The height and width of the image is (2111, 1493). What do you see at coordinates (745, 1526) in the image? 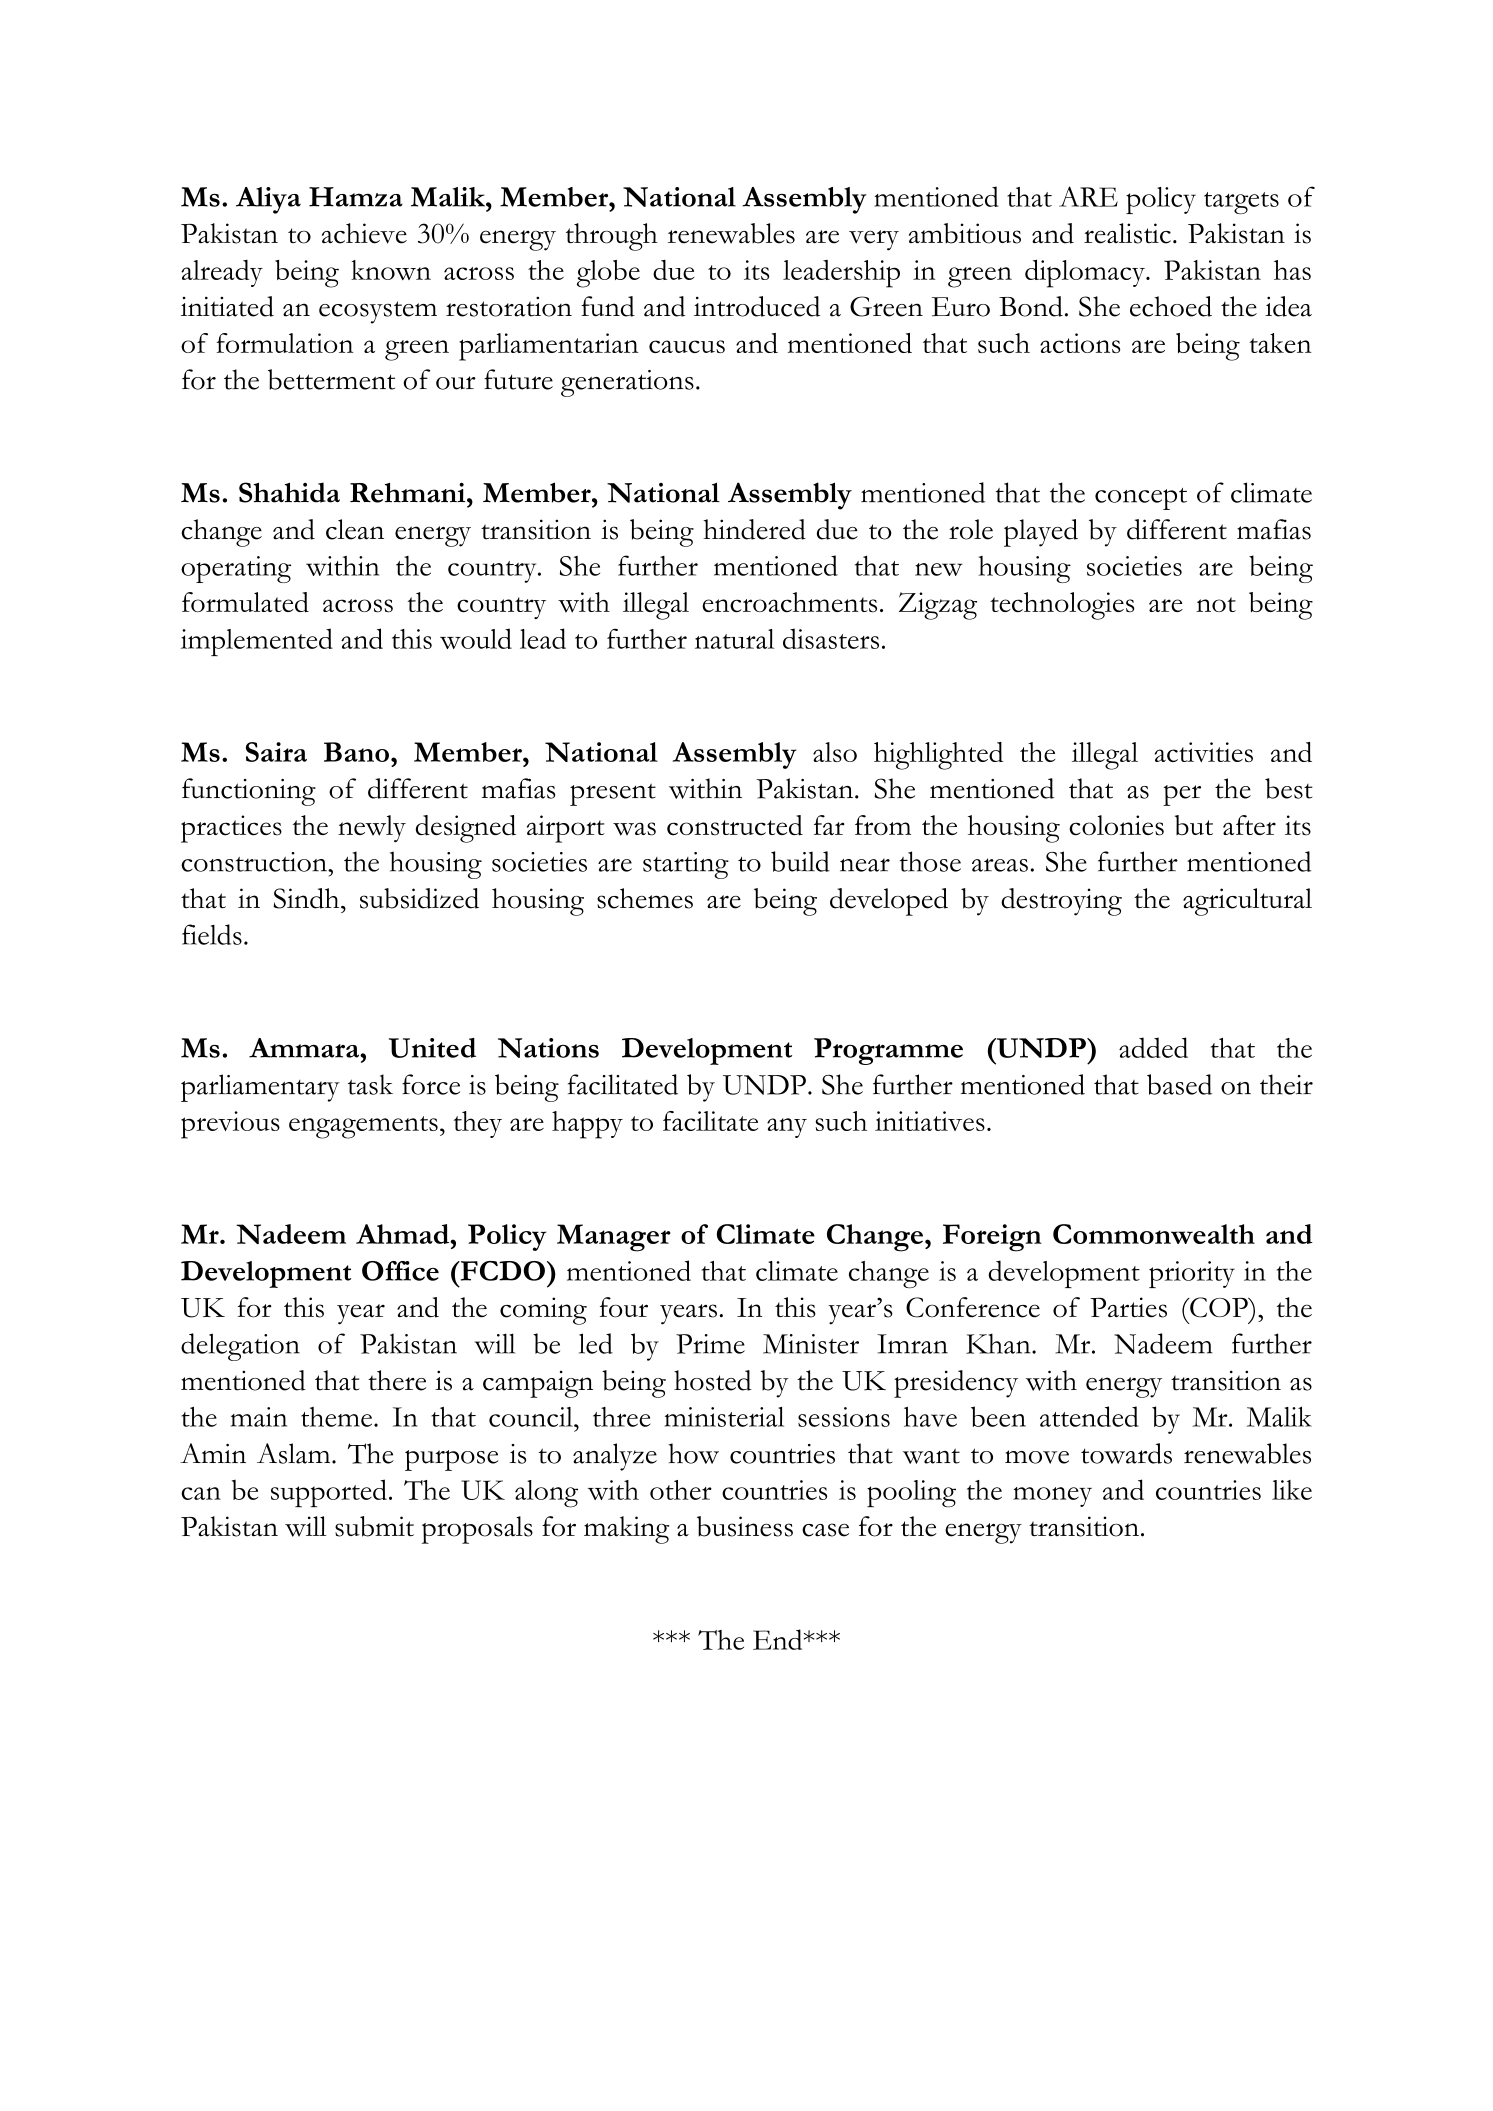
I see `business` at bounding box center [745, 1526].
